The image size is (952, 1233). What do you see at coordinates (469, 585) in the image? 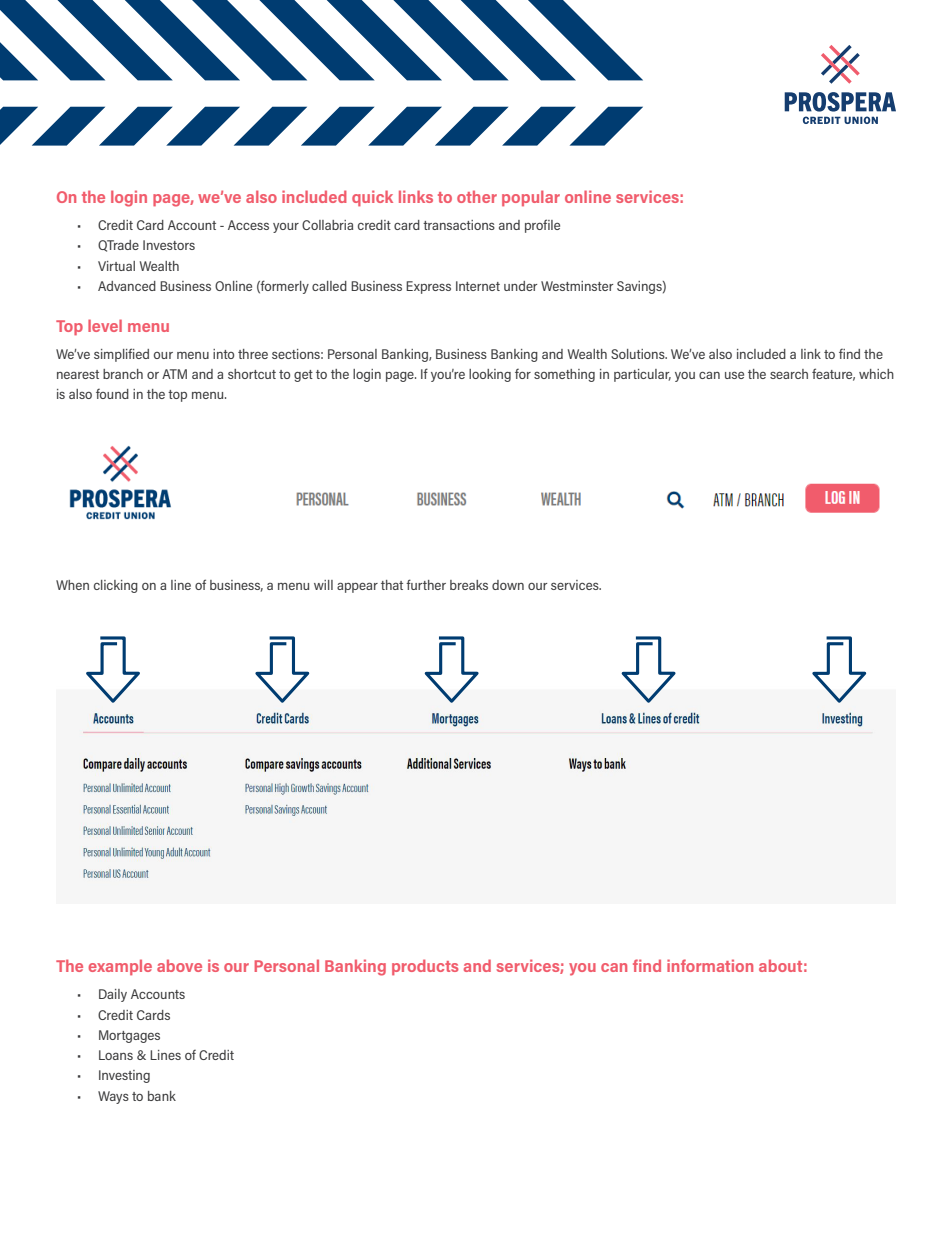
I see `breaks` at bounding box center [469, 585].
